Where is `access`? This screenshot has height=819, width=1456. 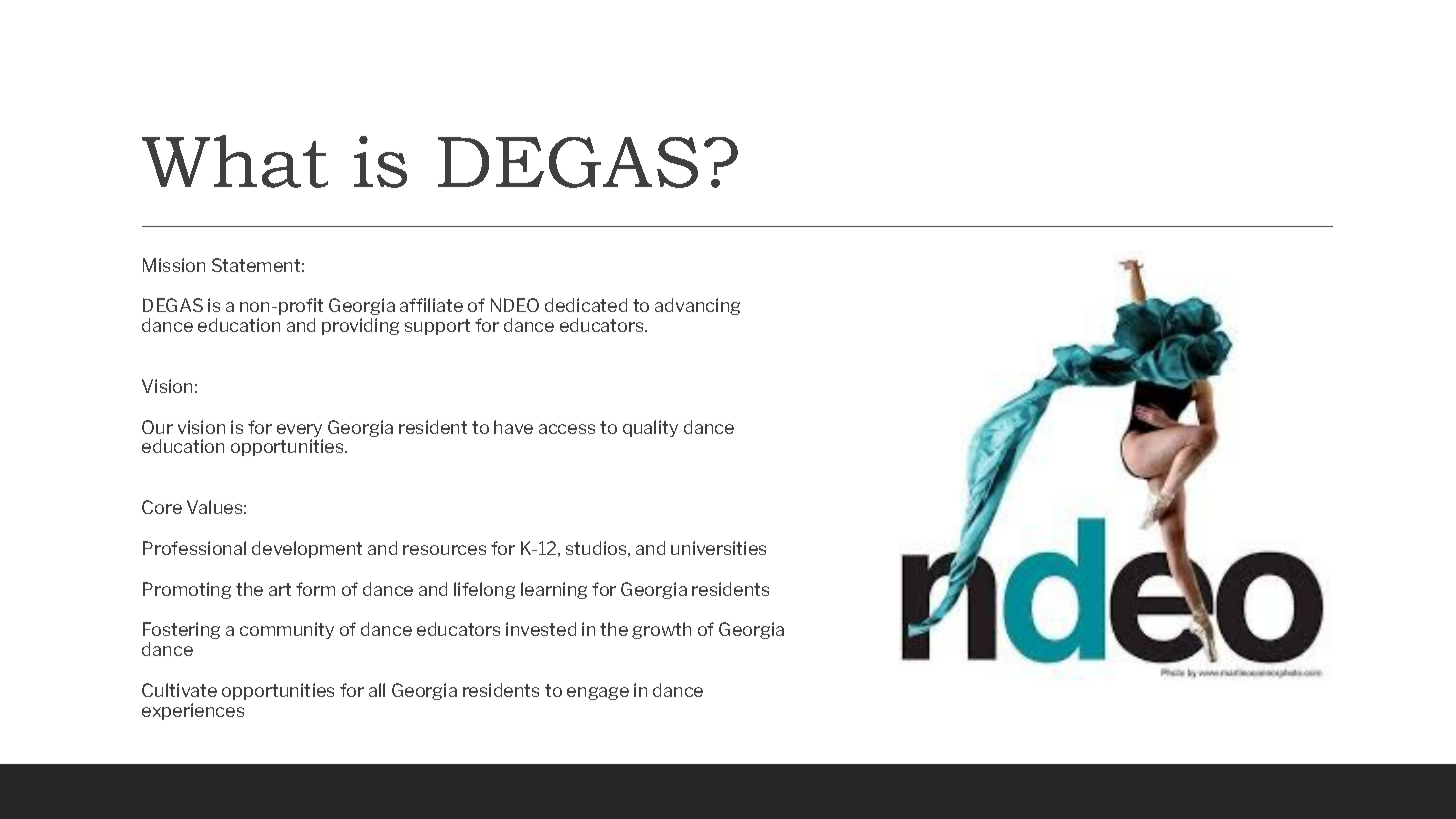 access is located at coordinates (567, 429).
